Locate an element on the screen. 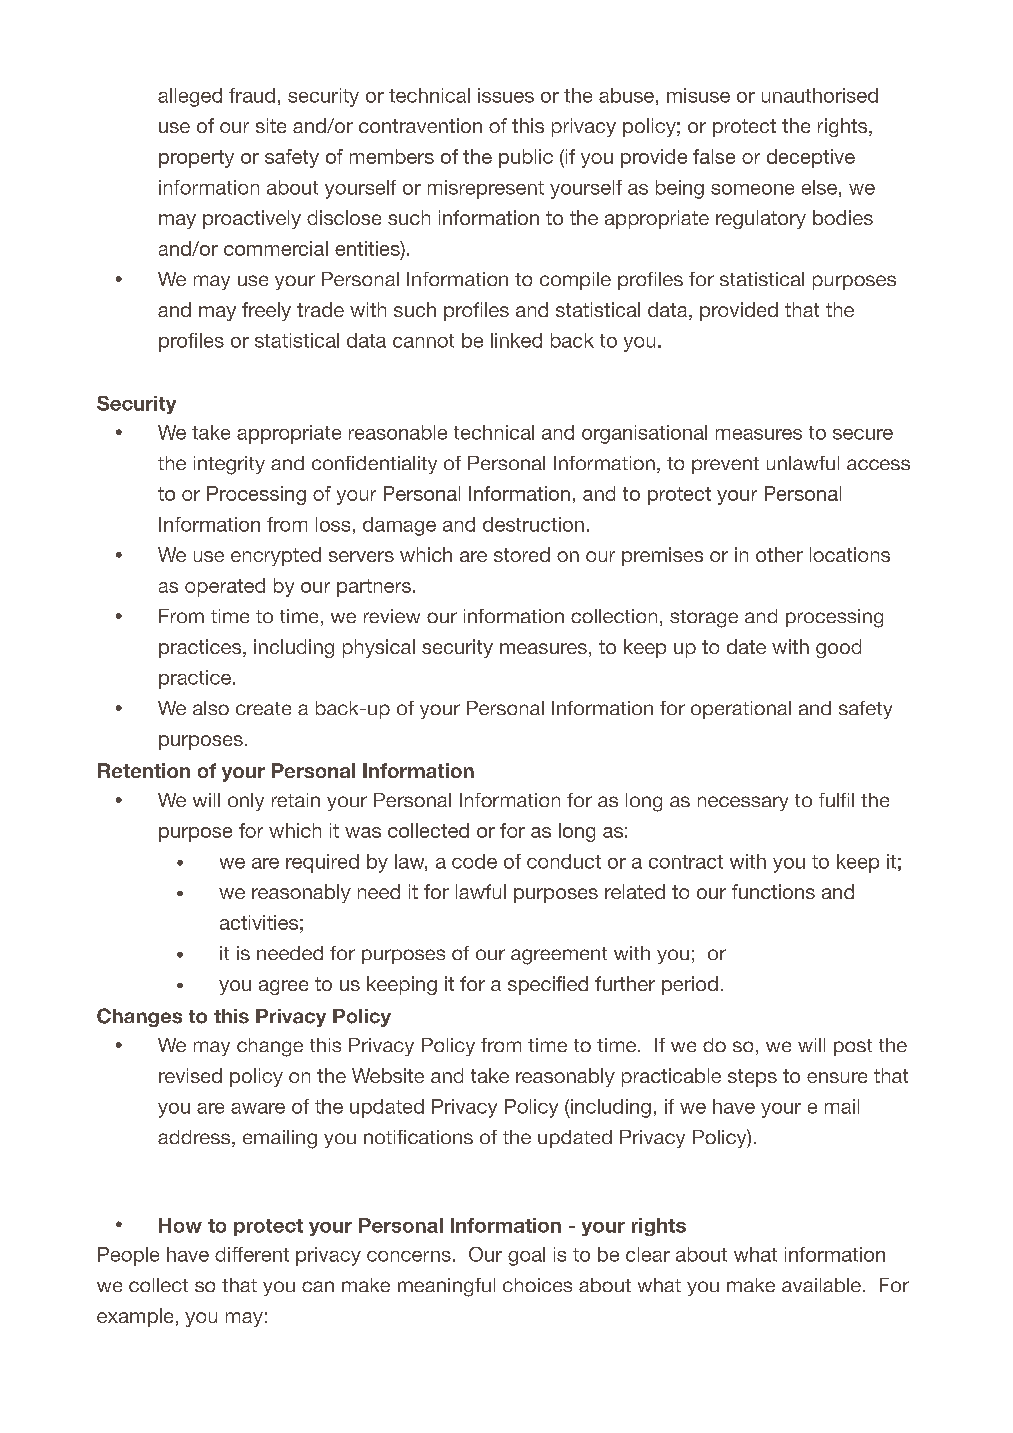 Image resolution: width=1013 pixels, height=1433 pixels. property is located at coordinates (196, 159).
